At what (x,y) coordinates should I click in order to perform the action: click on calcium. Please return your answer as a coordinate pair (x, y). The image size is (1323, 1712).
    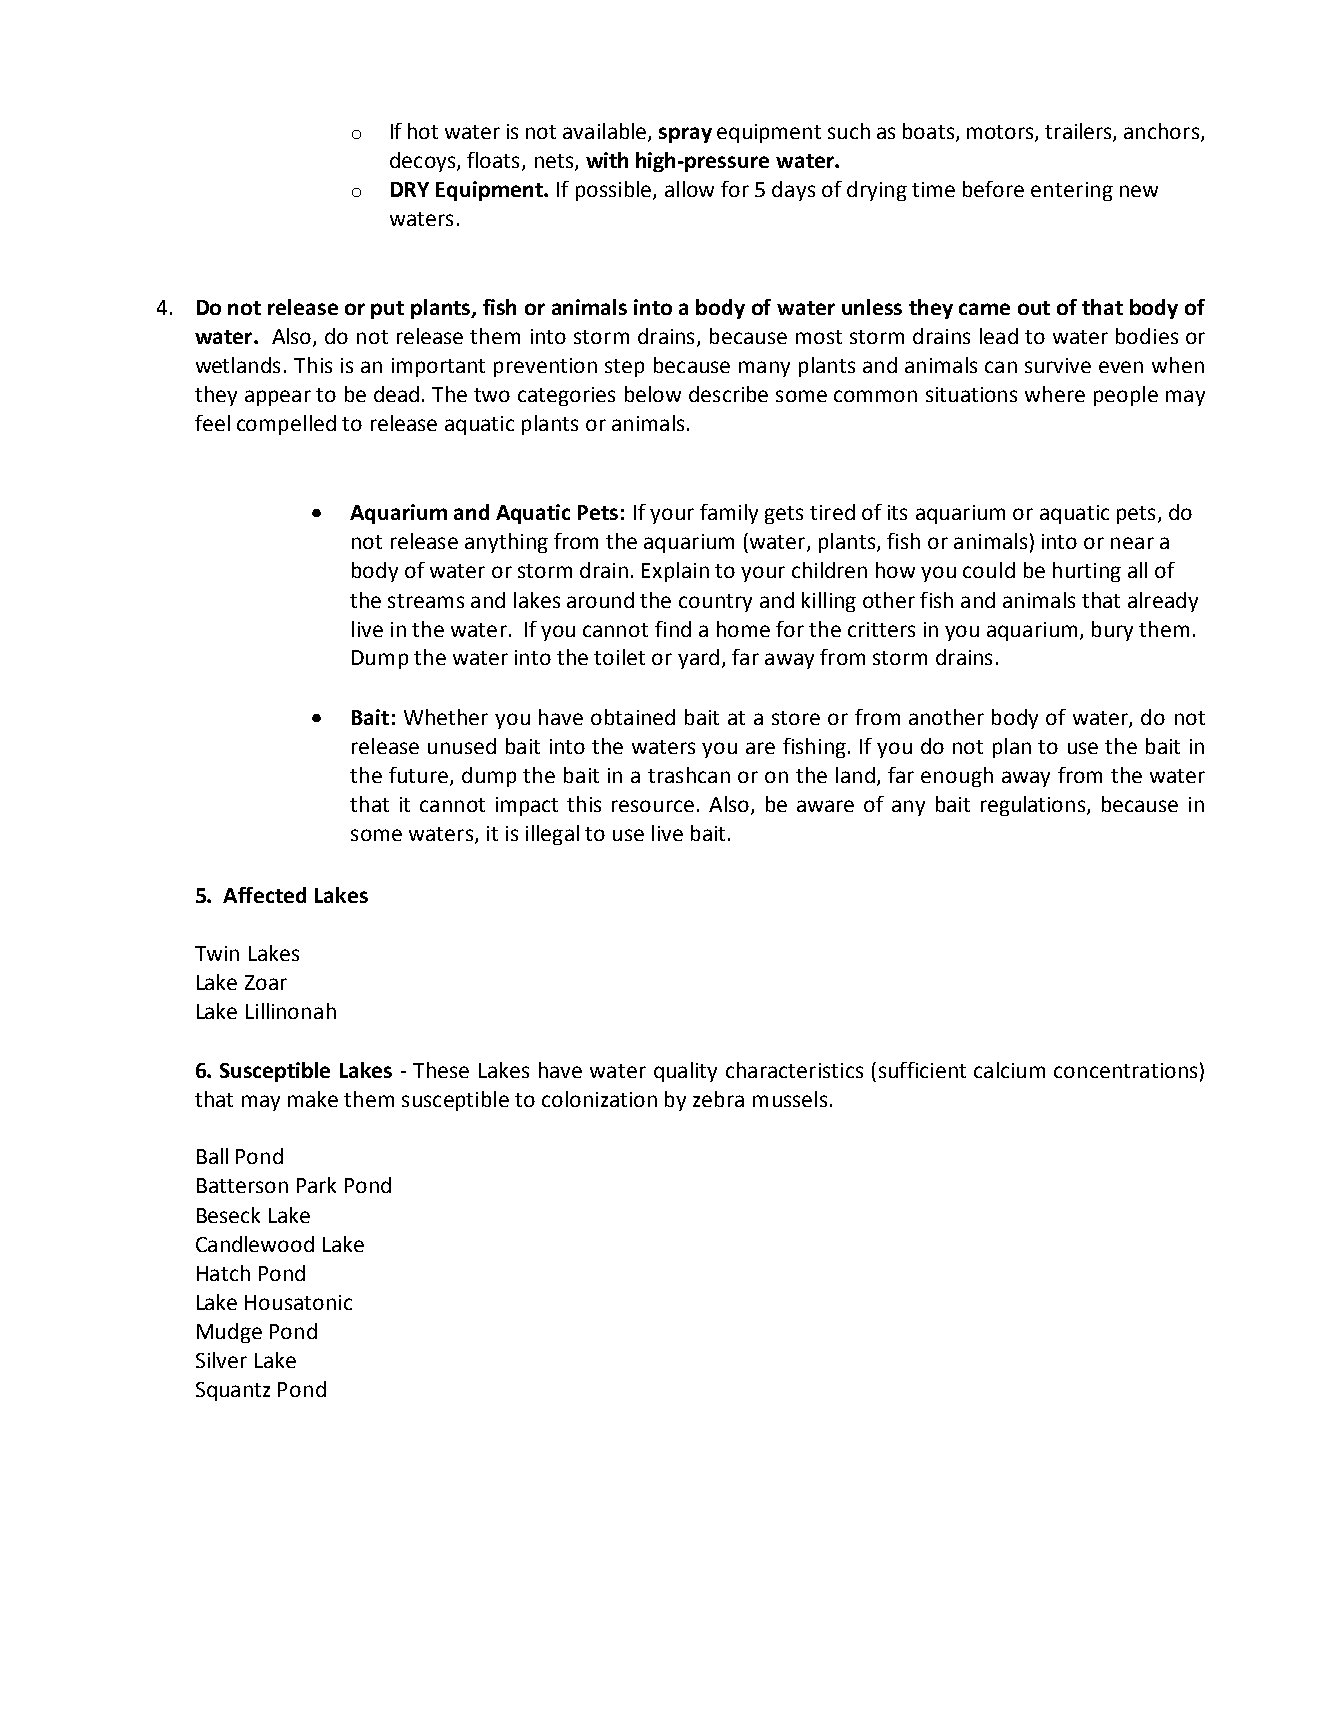
    Looking at the image, I should click on (1009, 1070).
